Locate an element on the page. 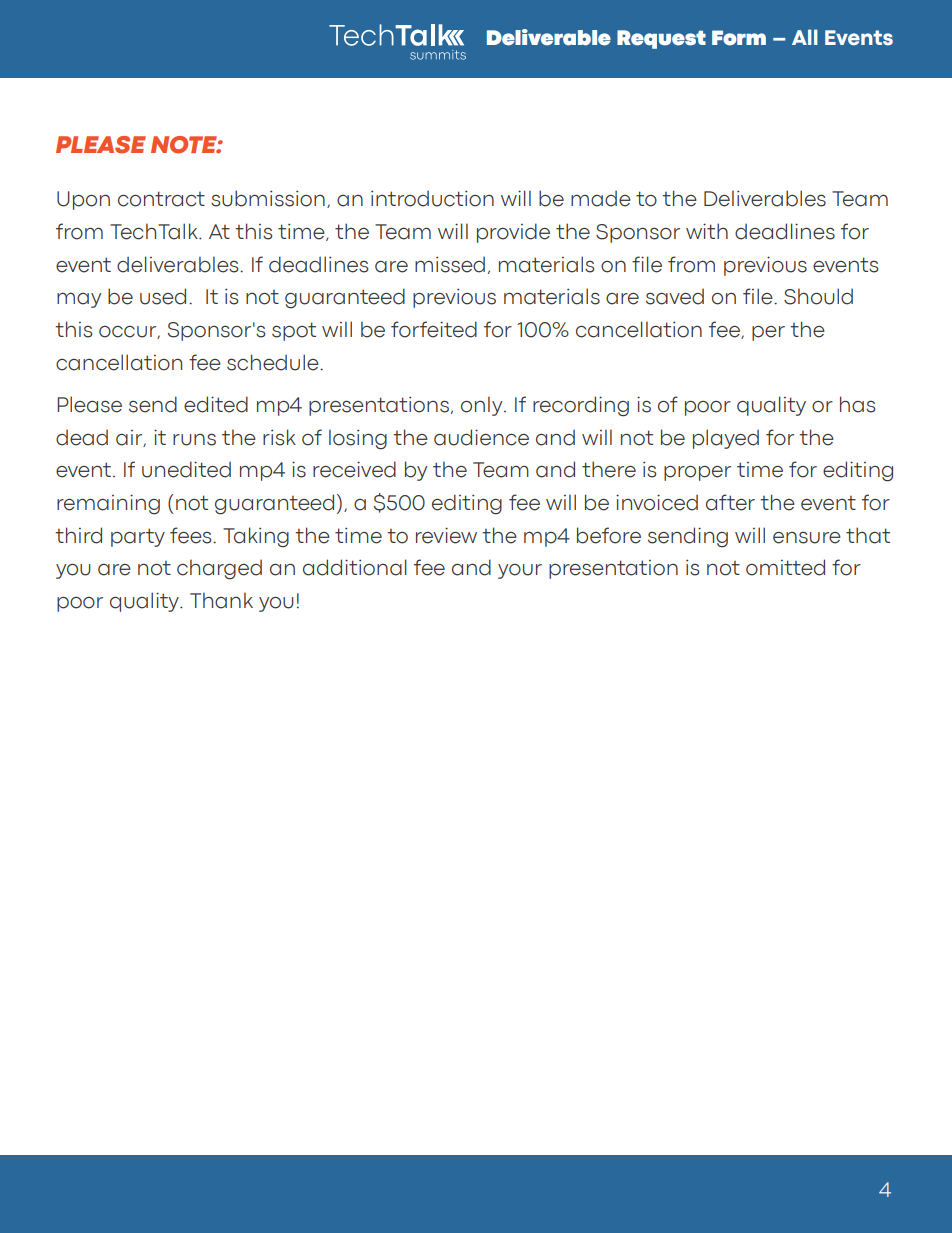 The height and width of the document is (1233, 952). Should is located at coordinates (818, 296).
